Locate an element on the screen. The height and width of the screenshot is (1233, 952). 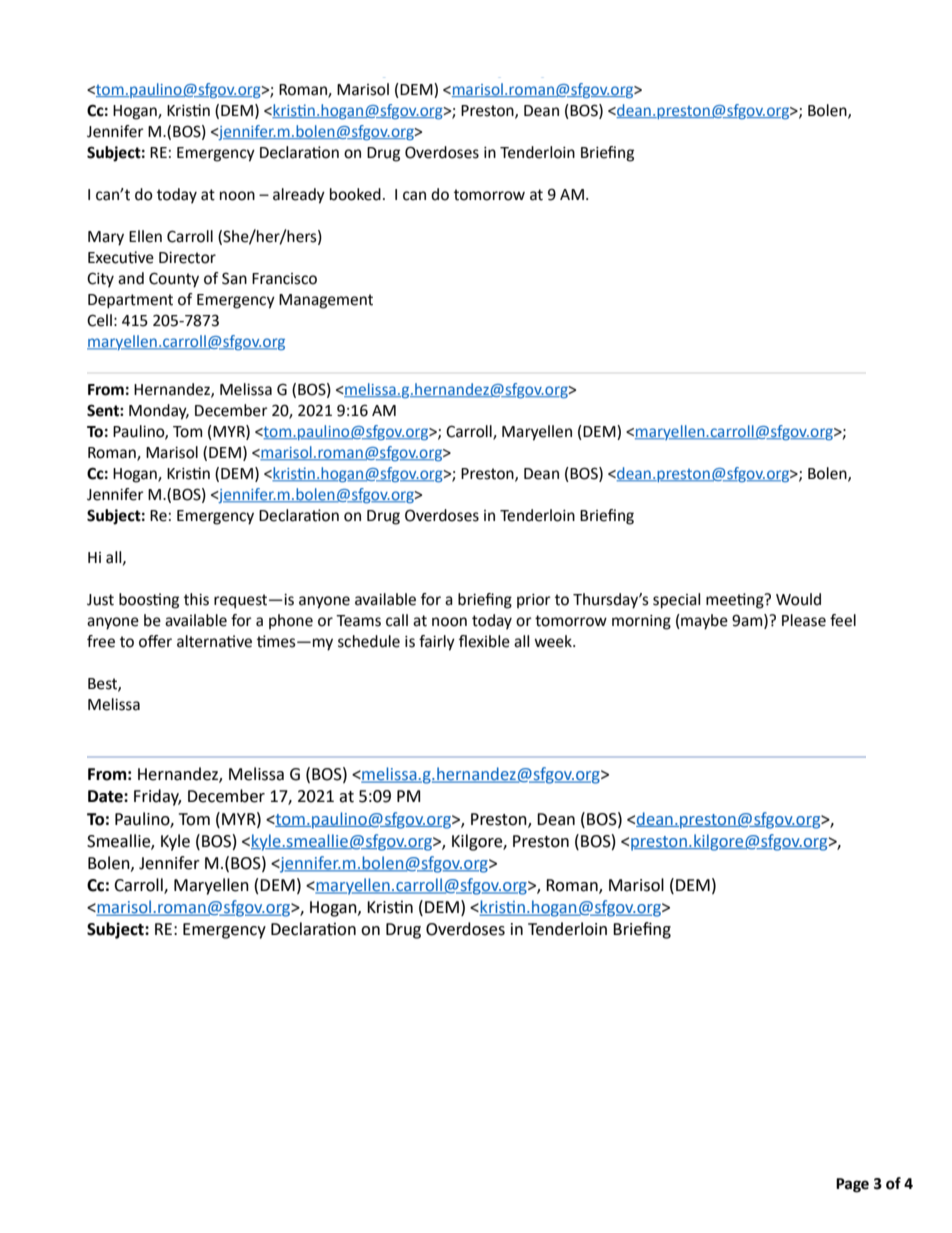
booked is located at coordinates (355, 194).
